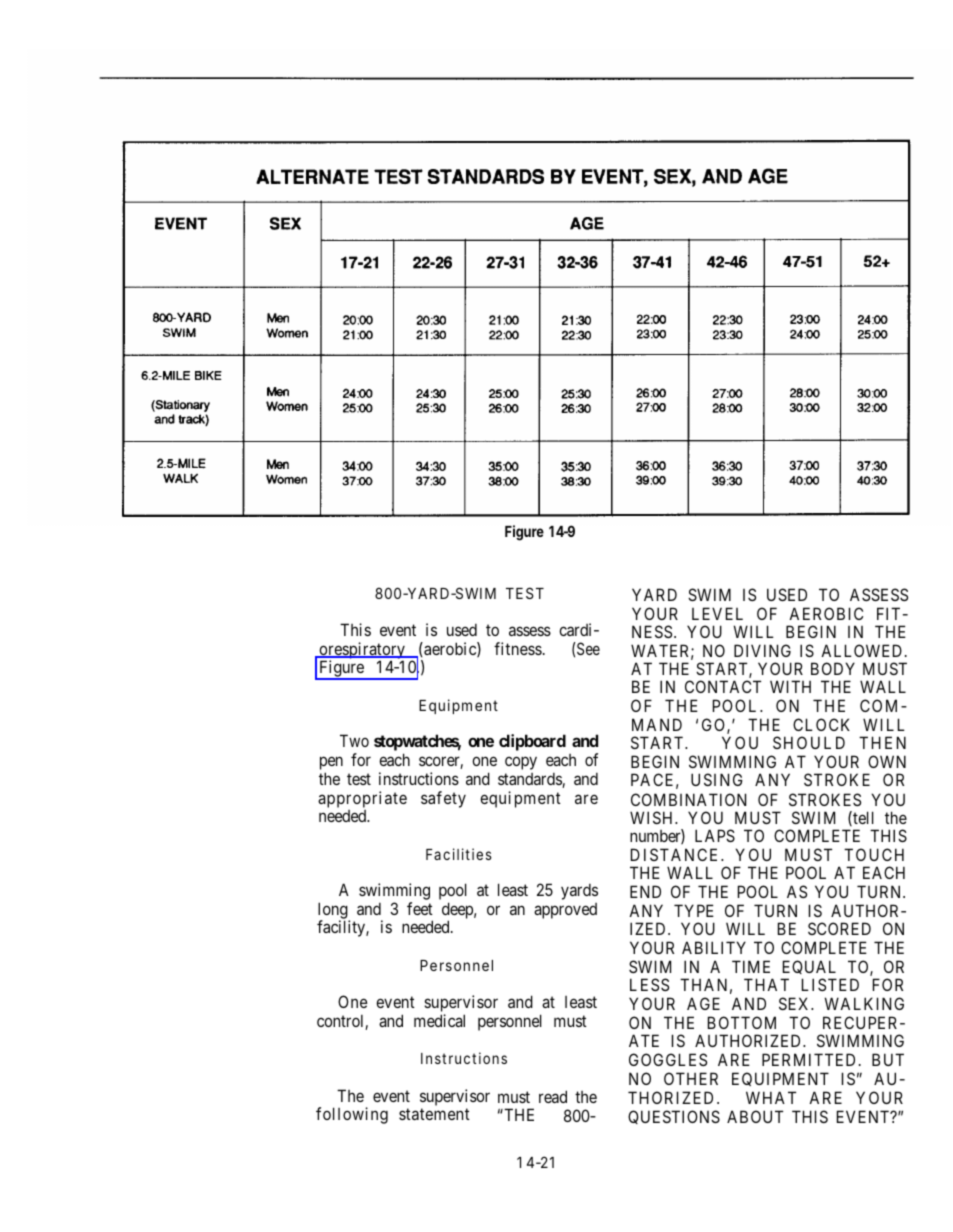 This screenshot has height=1232, width=953. I want to click on OTHER, so click(691, 1078).
